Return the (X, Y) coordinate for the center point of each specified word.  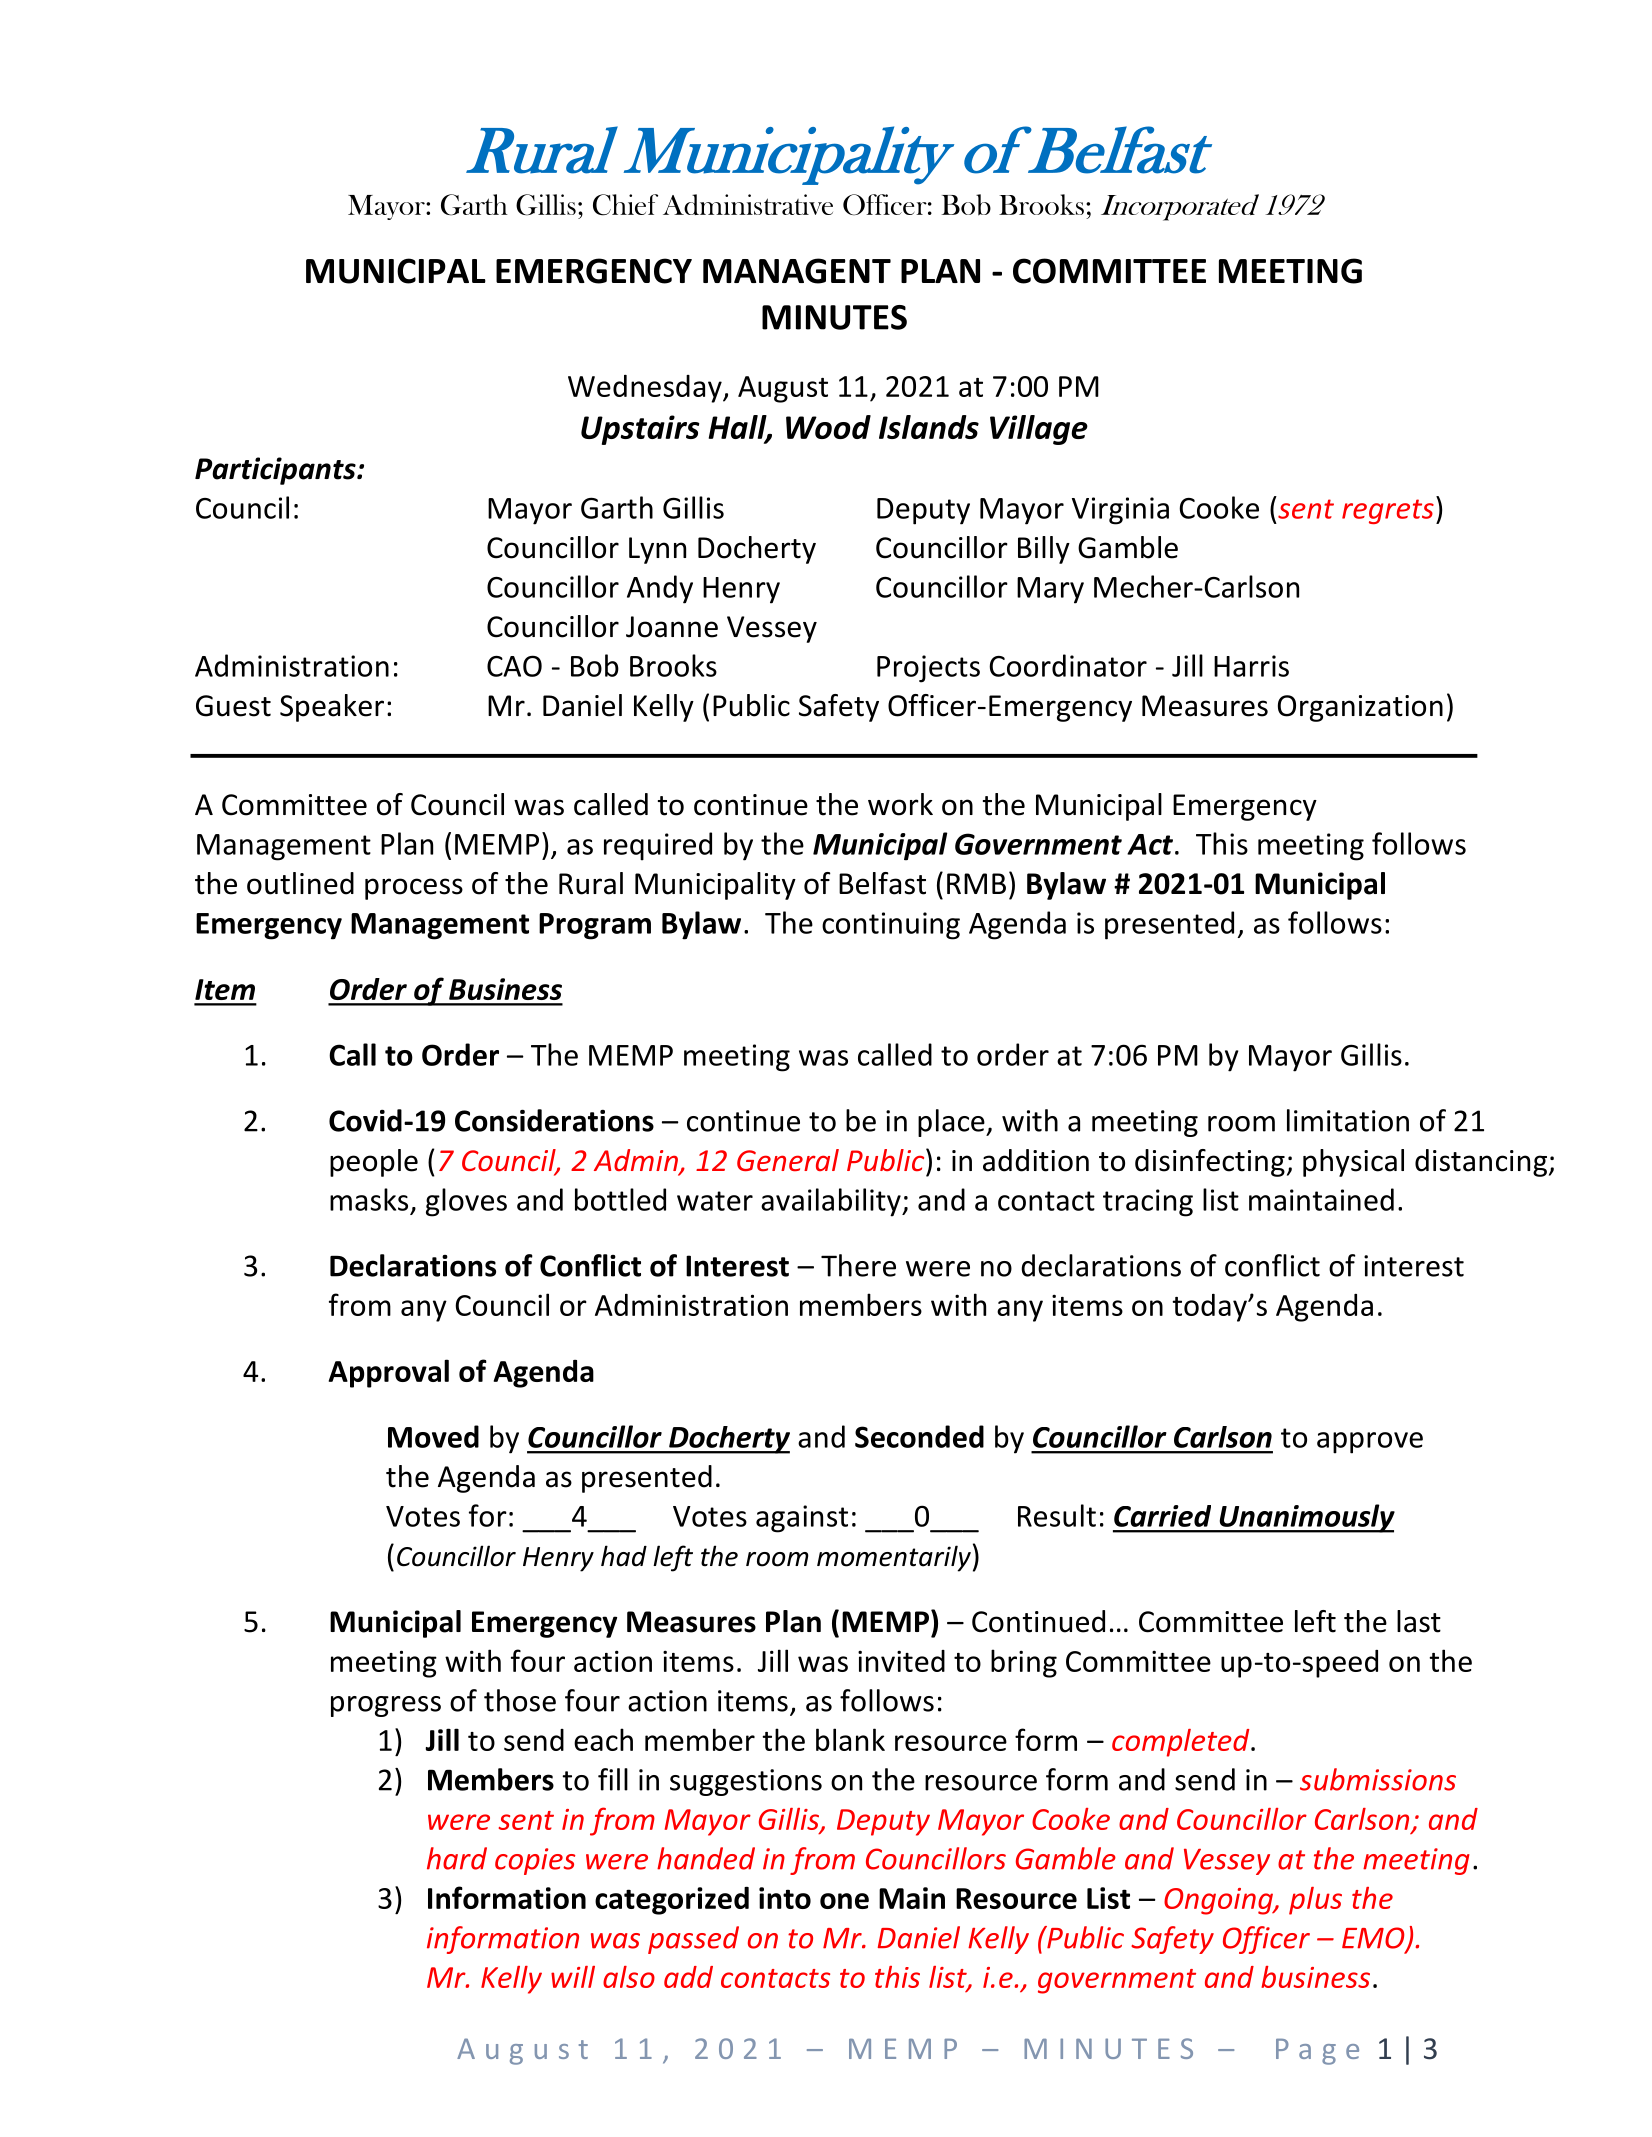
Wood (828, 427)
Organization (1360, 708)
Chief (625, 205)
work (900, 804)
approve (1370, 1443)
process (414, 889)
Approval (389, 1373)
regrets (1388, 511)
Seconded (919, 1436)
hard (457, 1858)
